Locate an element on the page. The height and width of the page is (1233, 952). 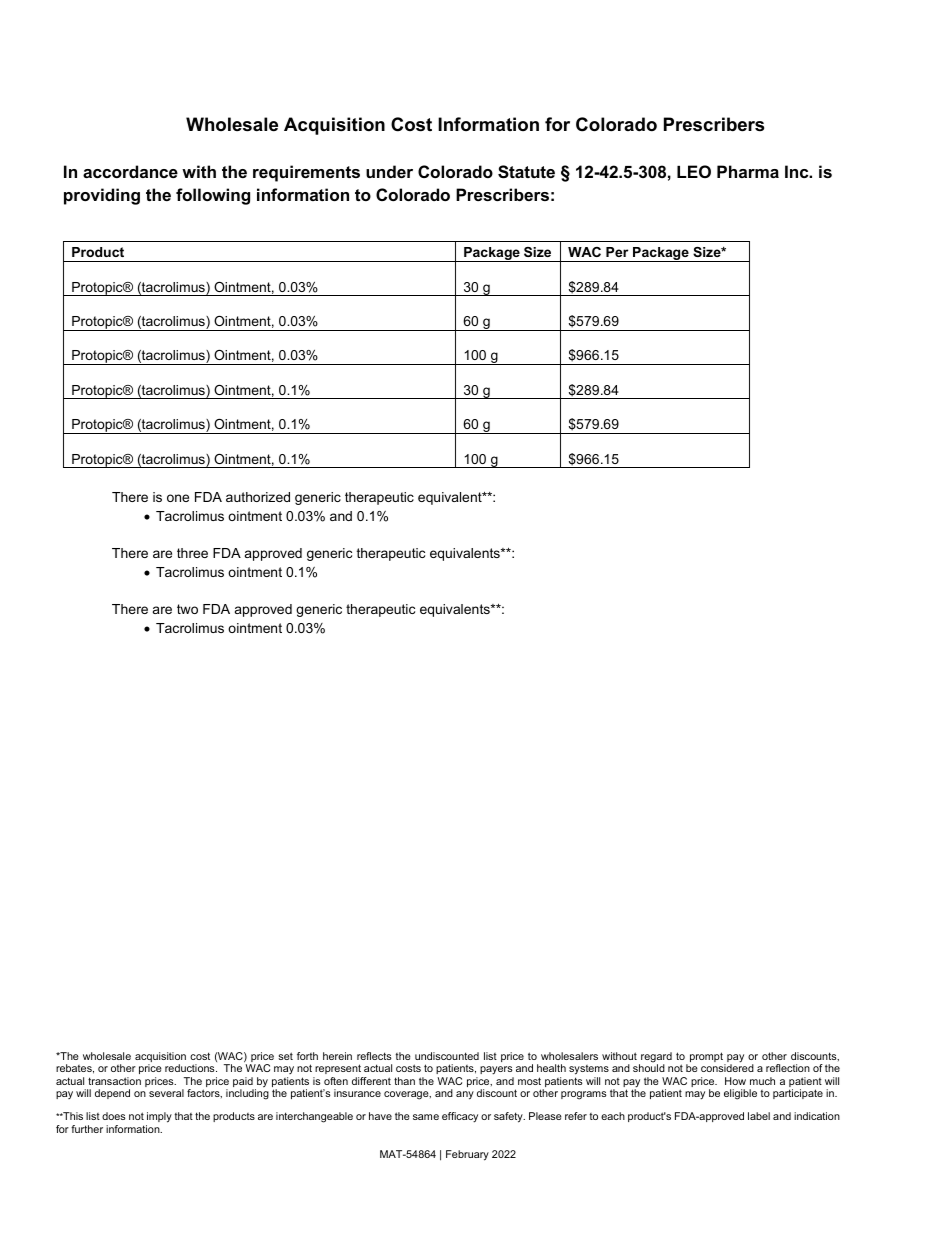
reflects is located at coordinates (374, 1056).
